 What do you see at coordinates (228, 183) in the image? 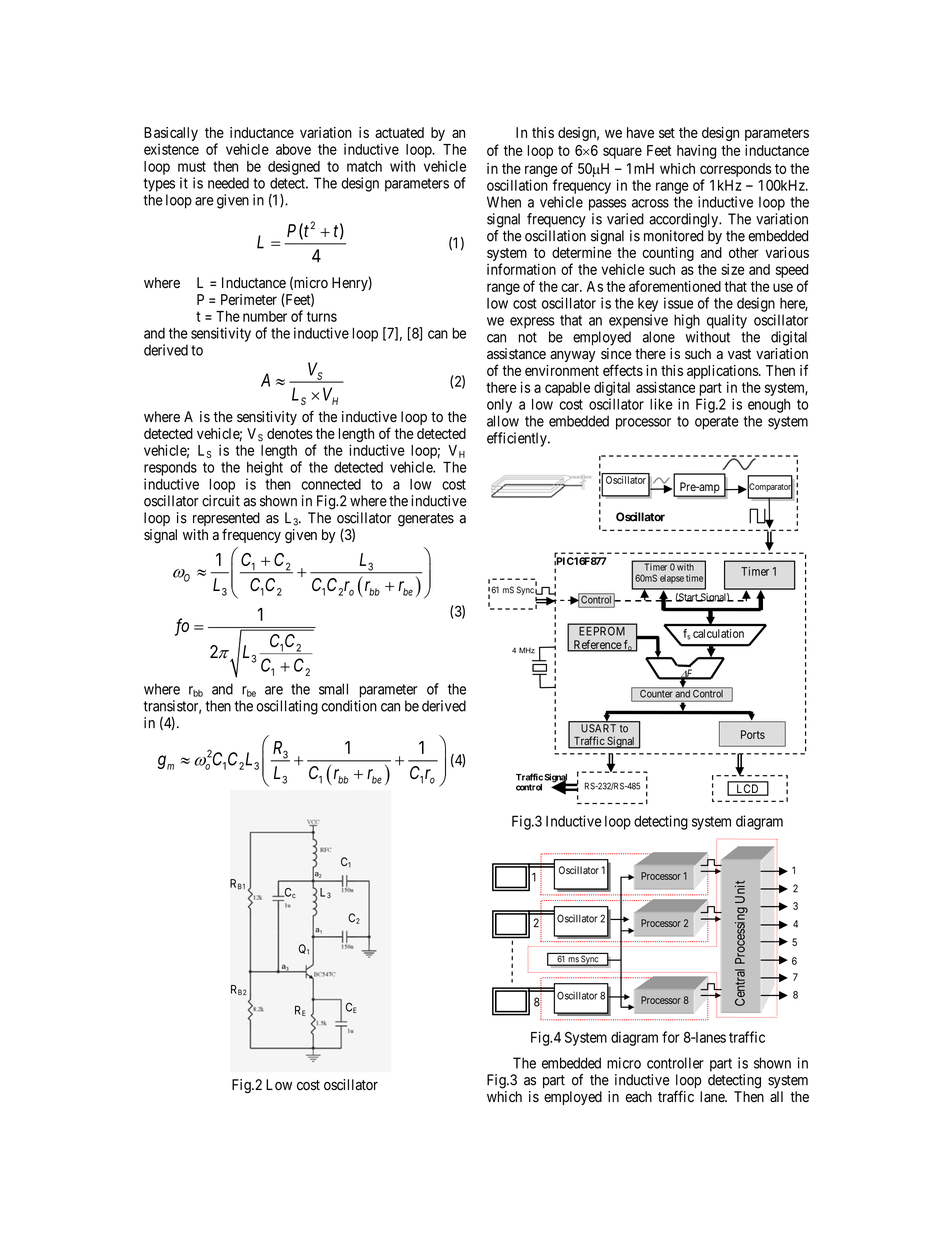
I see `needed` at bounding box center [228, 183].
